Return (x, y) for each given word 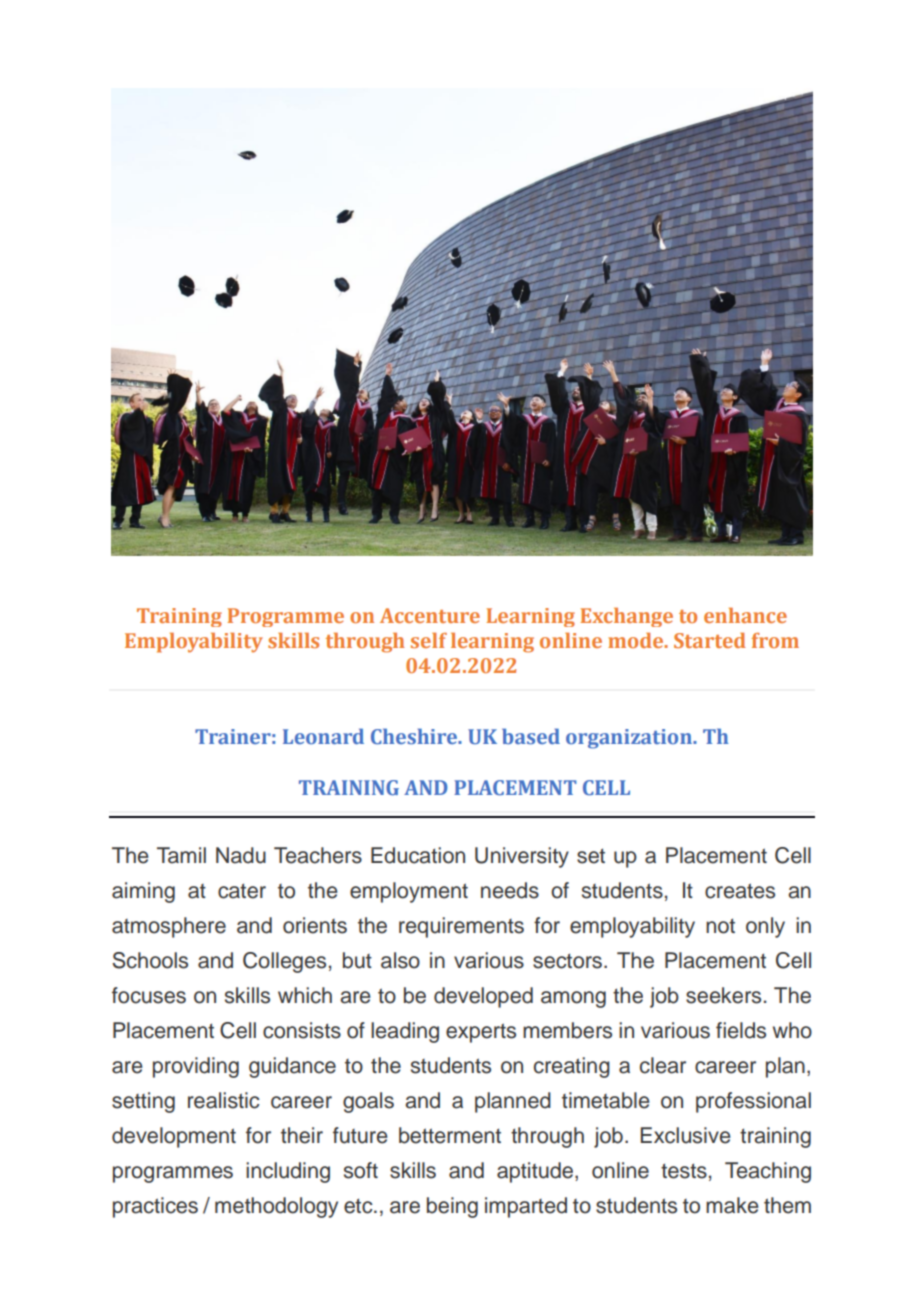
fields (741, 1030)
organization (630, 739)
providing (196, 1067)
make (732, 1205)
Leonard (323, 736)
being (452, 1207)
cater (242, 891)
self (429, 640)
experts (481, 1033)
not (720, 926)
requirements (461, 927)
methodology (276, 1207)
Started (710, 640)
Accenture (430, 615)
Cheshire (415, 736)
